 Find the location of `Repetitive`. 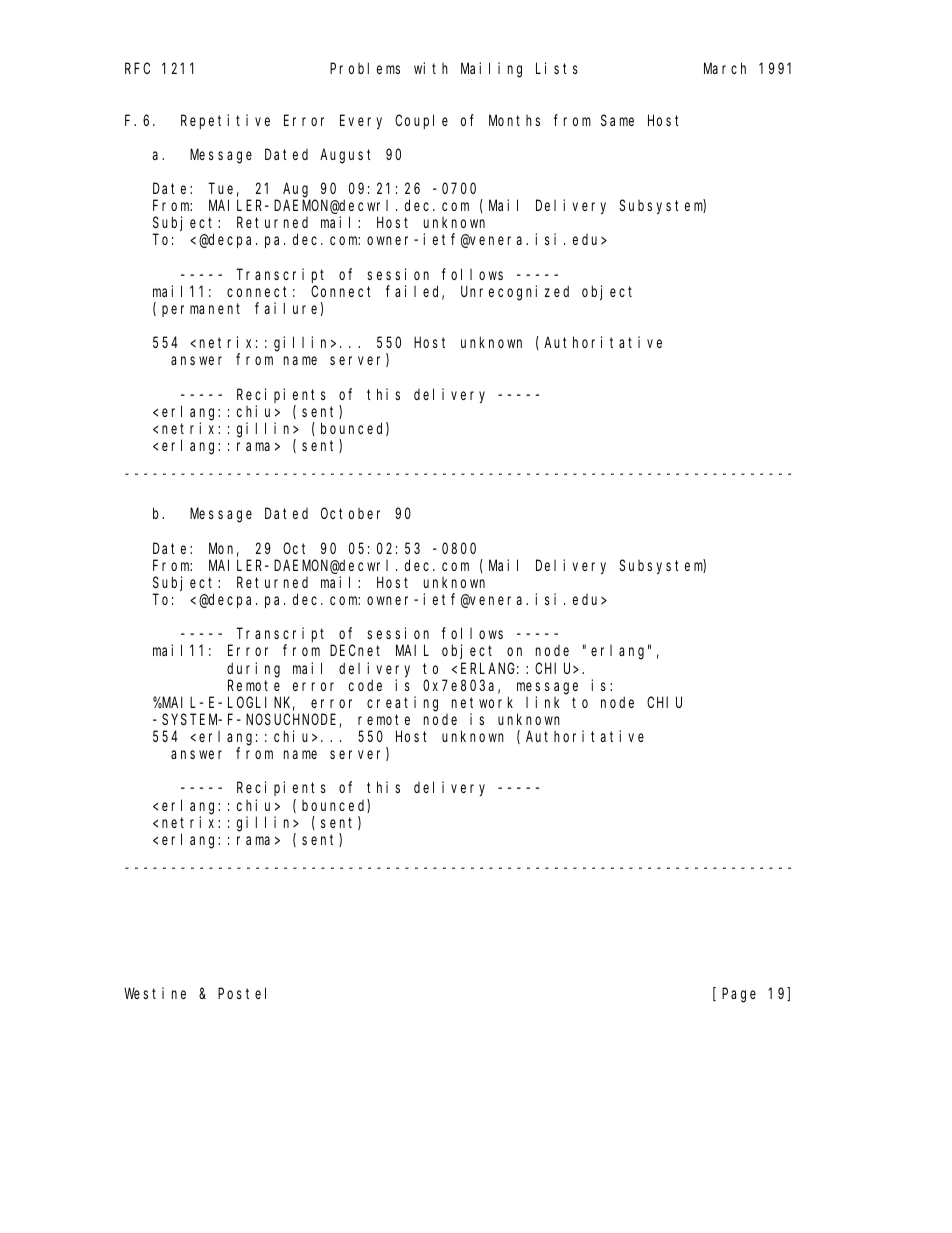

Repetitive is located at coordinates (225, 121).
